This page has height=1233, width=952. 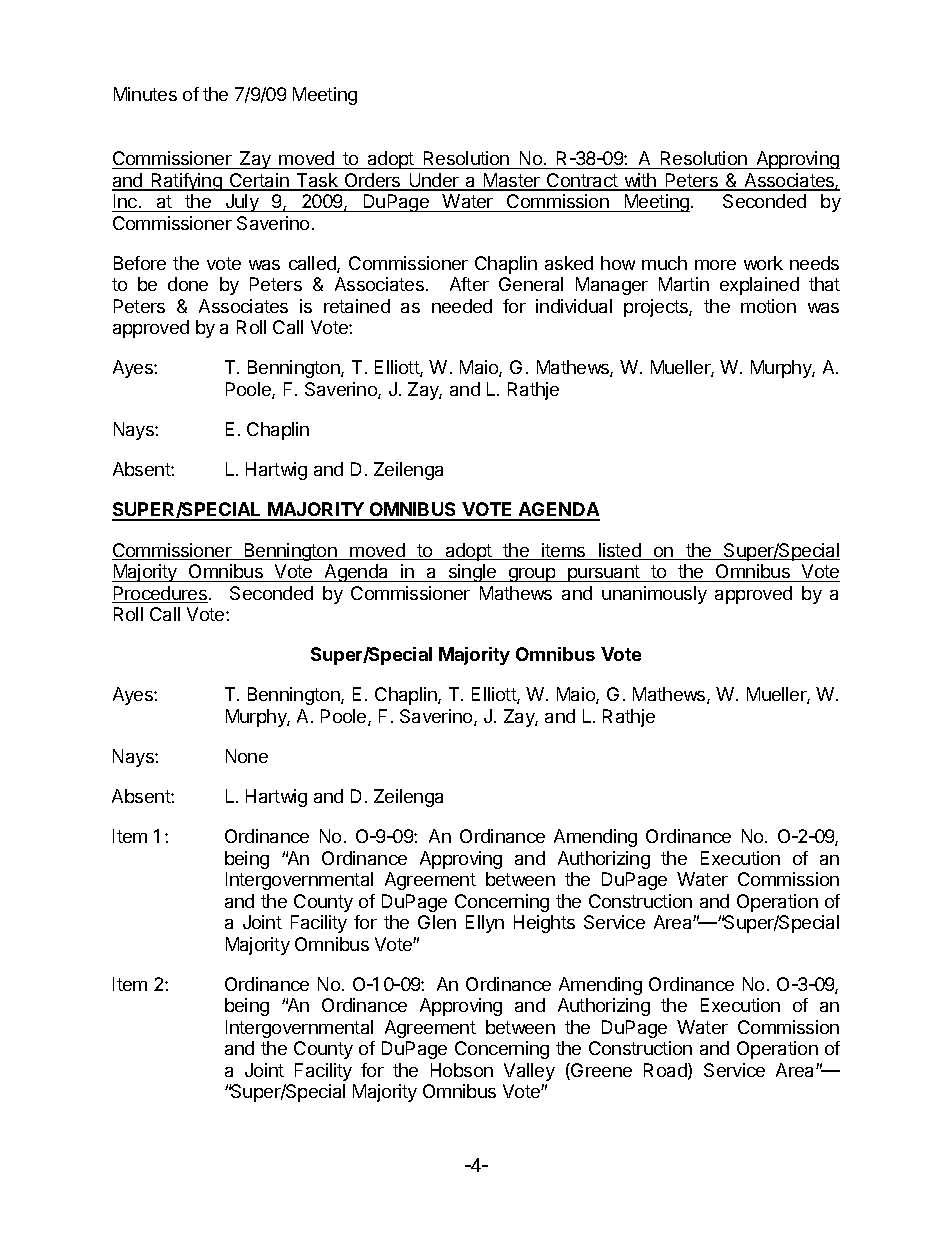 What do you see at coordinates (145, 94) in the page?
I see `Minutes` at bounding box center [145, 94].
